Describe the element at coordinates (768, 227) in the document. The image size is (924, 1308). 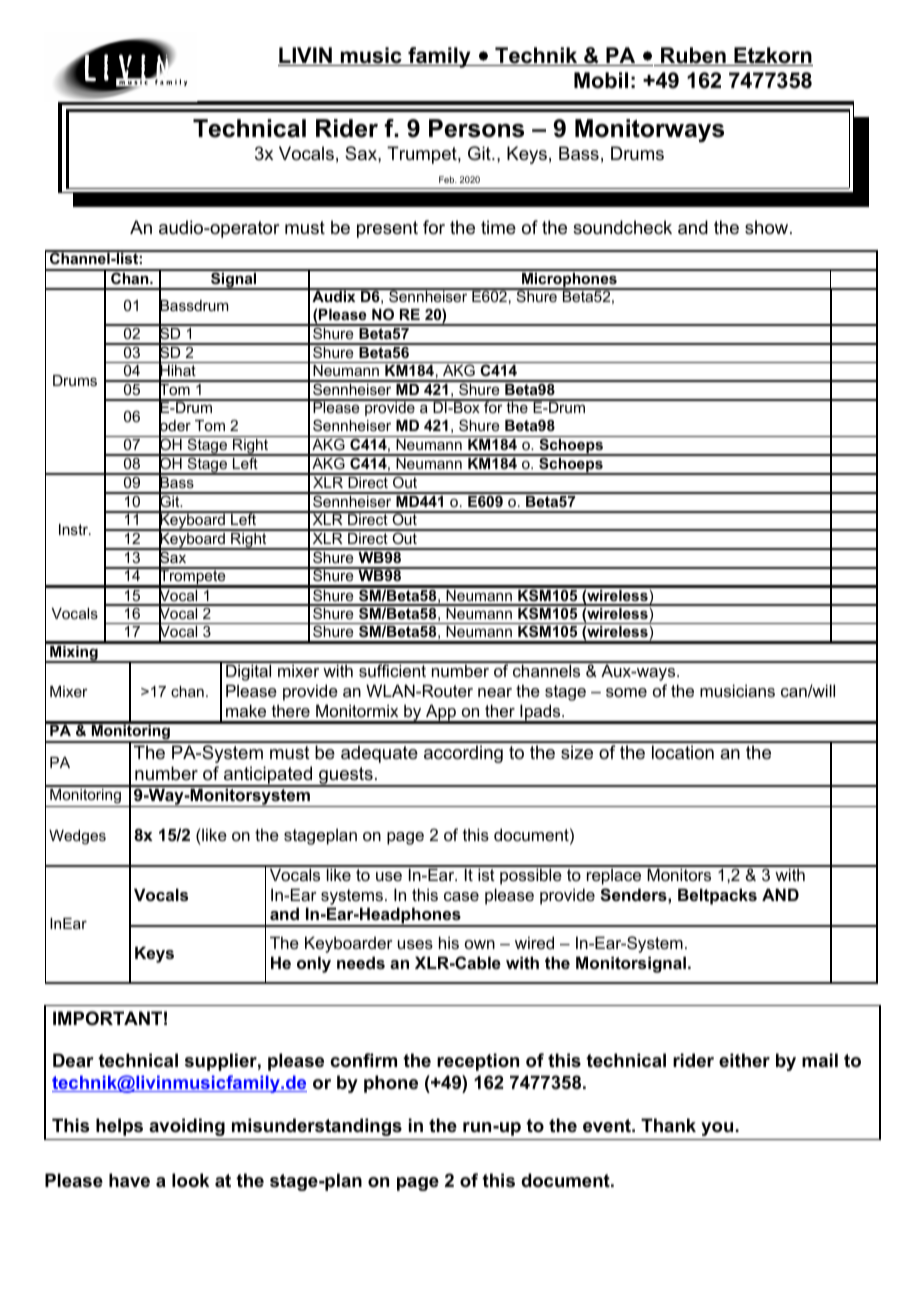
I see `show` at that location.
